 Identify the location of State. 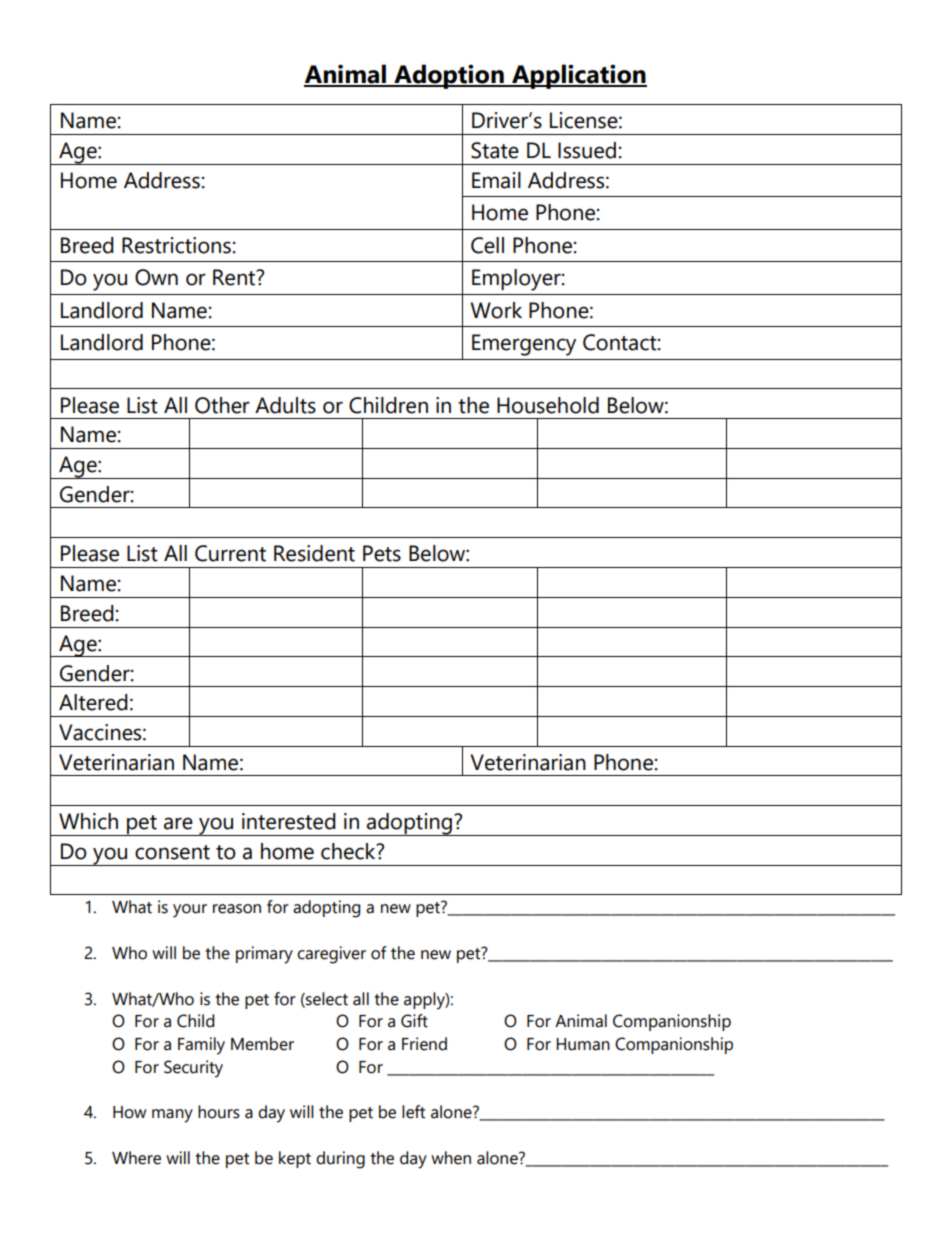
(495, 150).
